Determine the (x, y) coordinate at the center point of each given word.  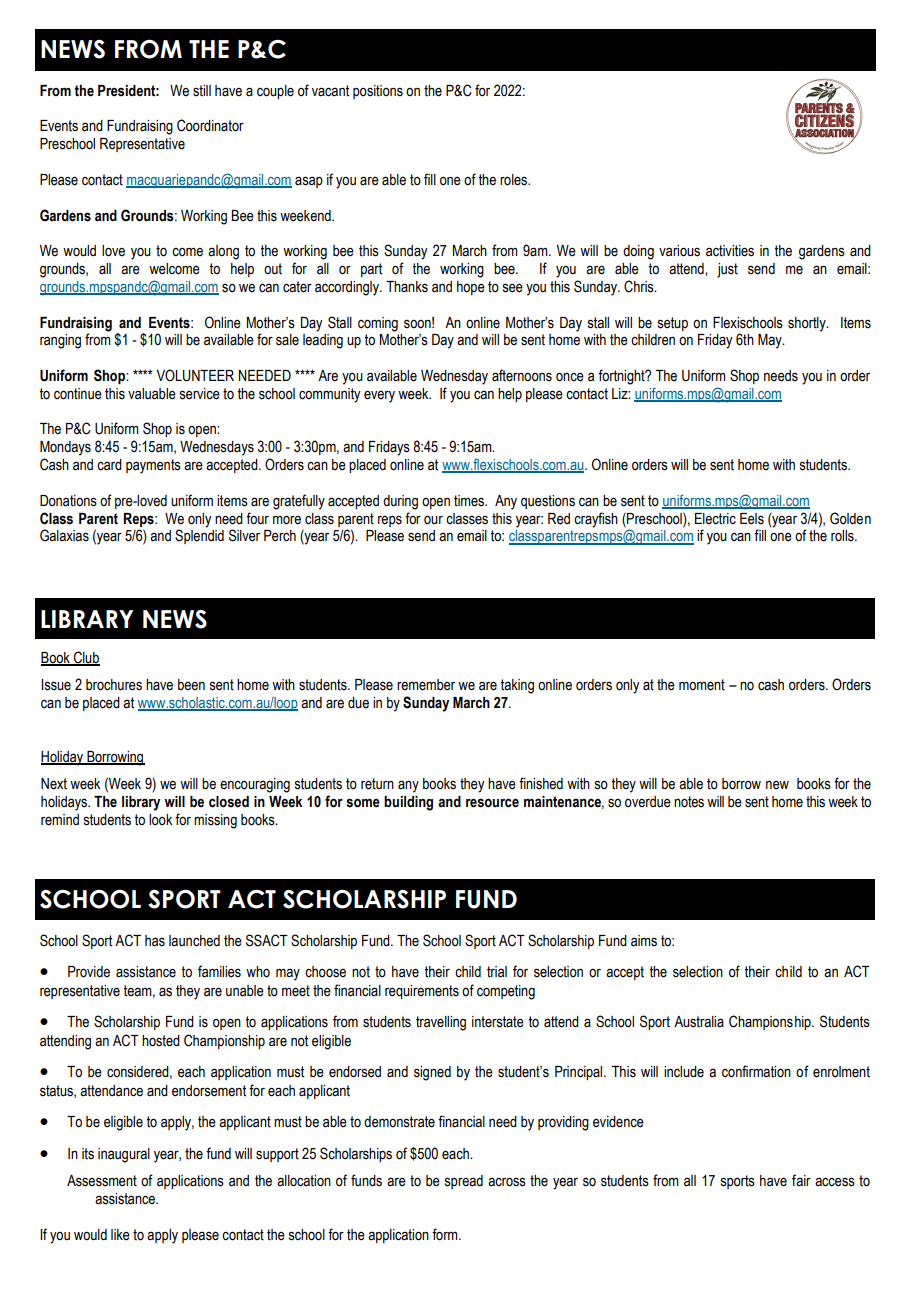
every (379, 396)
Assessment (102, 1181)
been (191, 685)
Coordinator (210, 125)
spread (464, 1182)
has (155, 941)
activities (730, 251)
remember (426, 685)
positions (378, 92)
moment (702, 685)
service (200, 394)
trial (497, 972)
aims (644, 941)
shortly (808, 324)
